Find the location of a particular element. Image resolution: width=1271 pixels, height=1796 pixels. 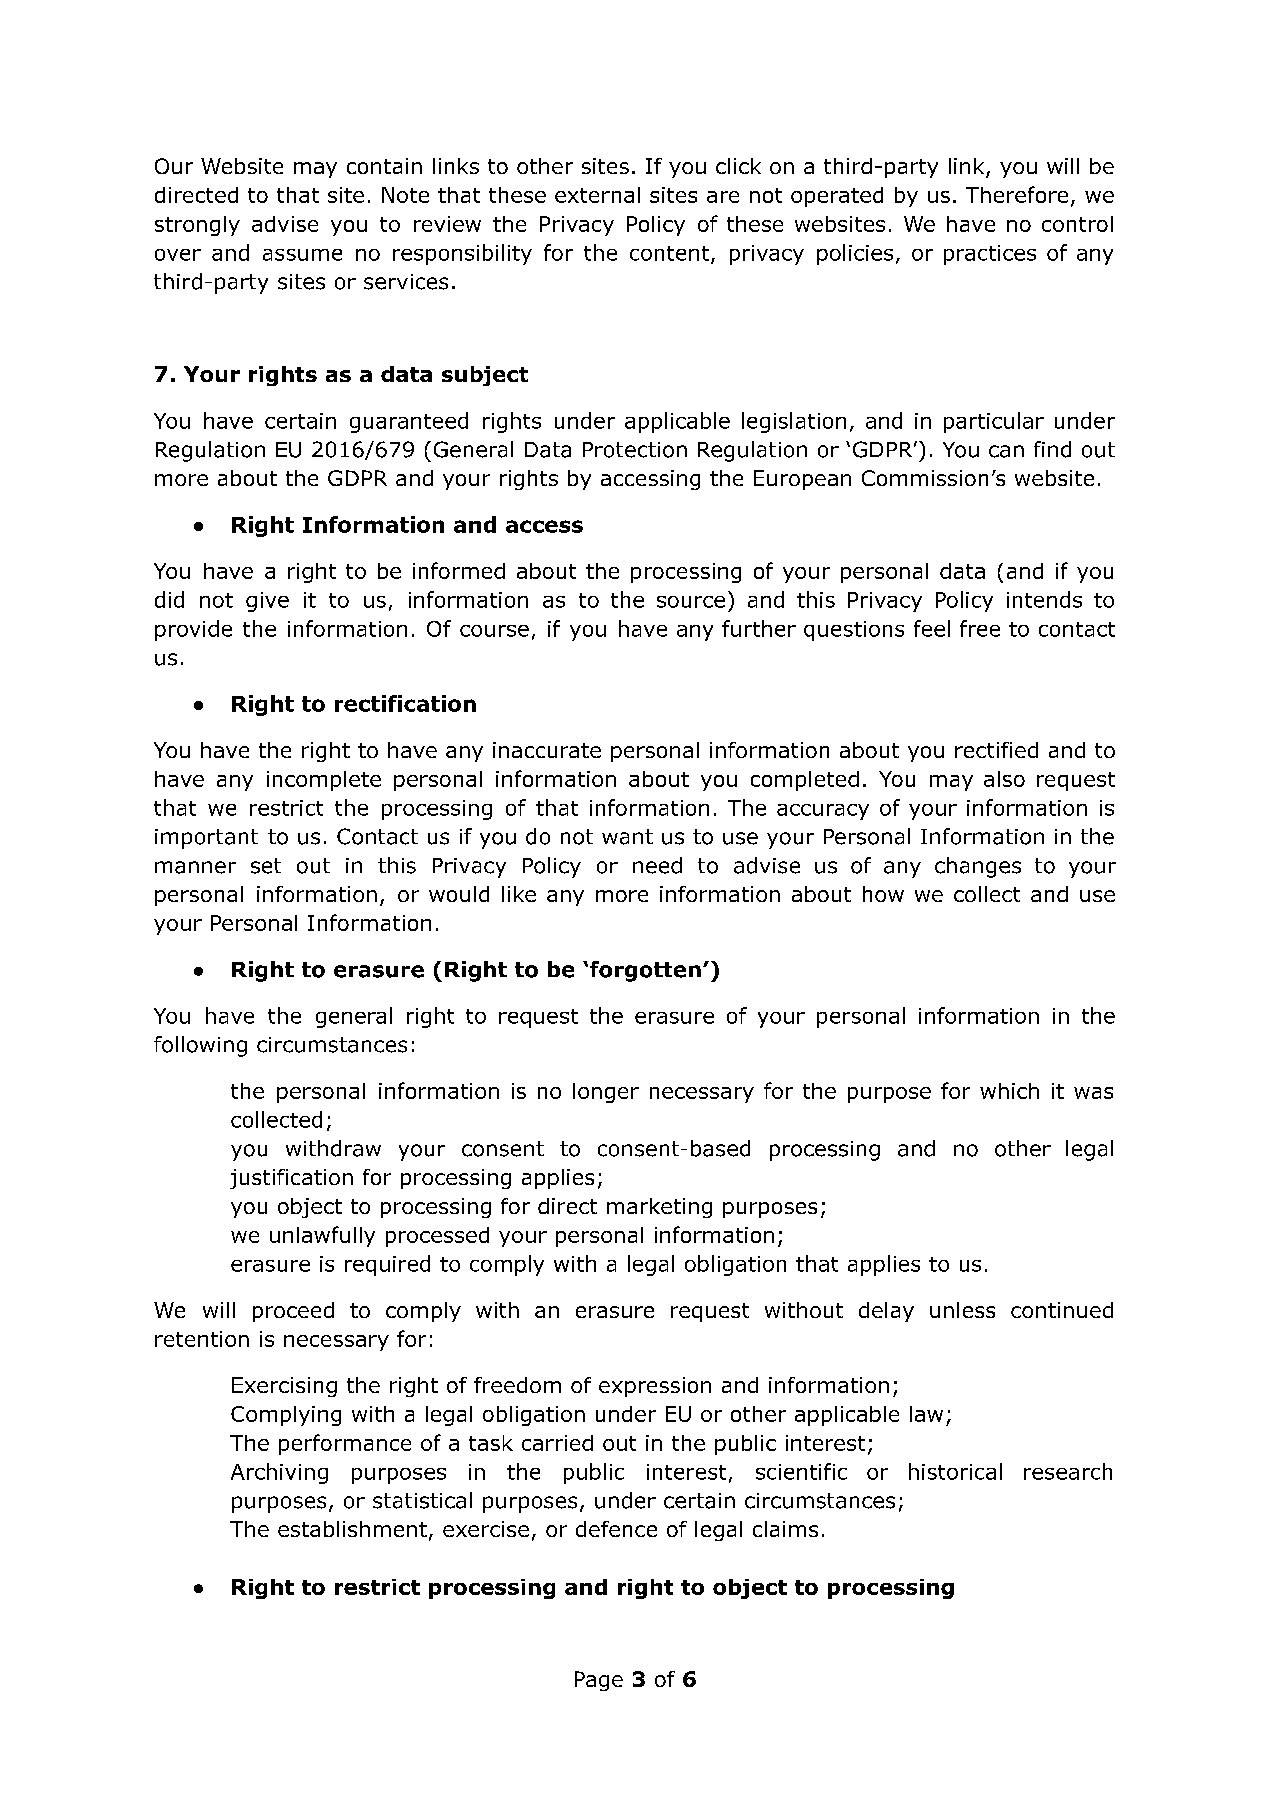

Therefore is located at coordinates (1017, 194).
